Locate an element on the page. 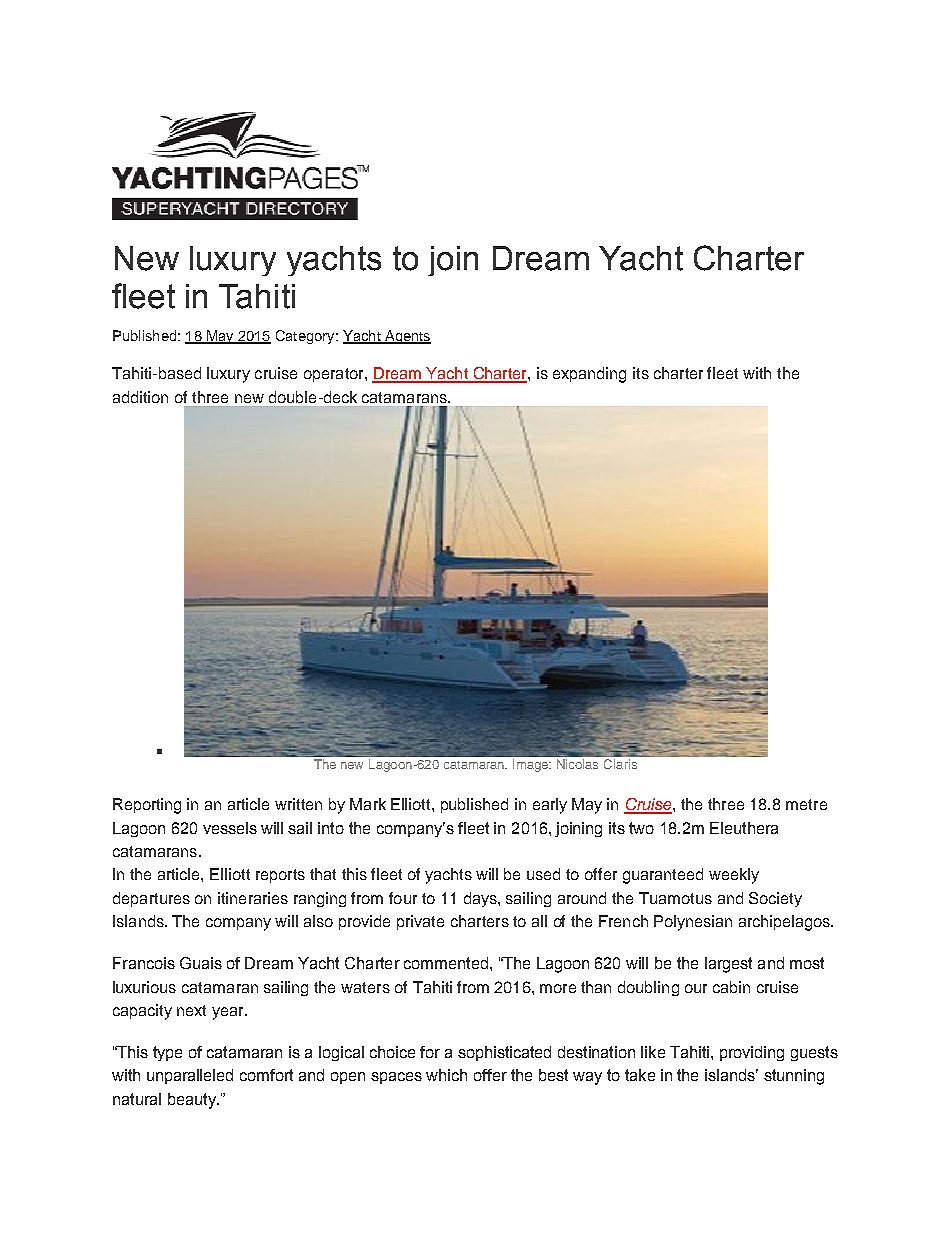 This page has width=952, height=1233. metre is located at coordinates (806, 804).
